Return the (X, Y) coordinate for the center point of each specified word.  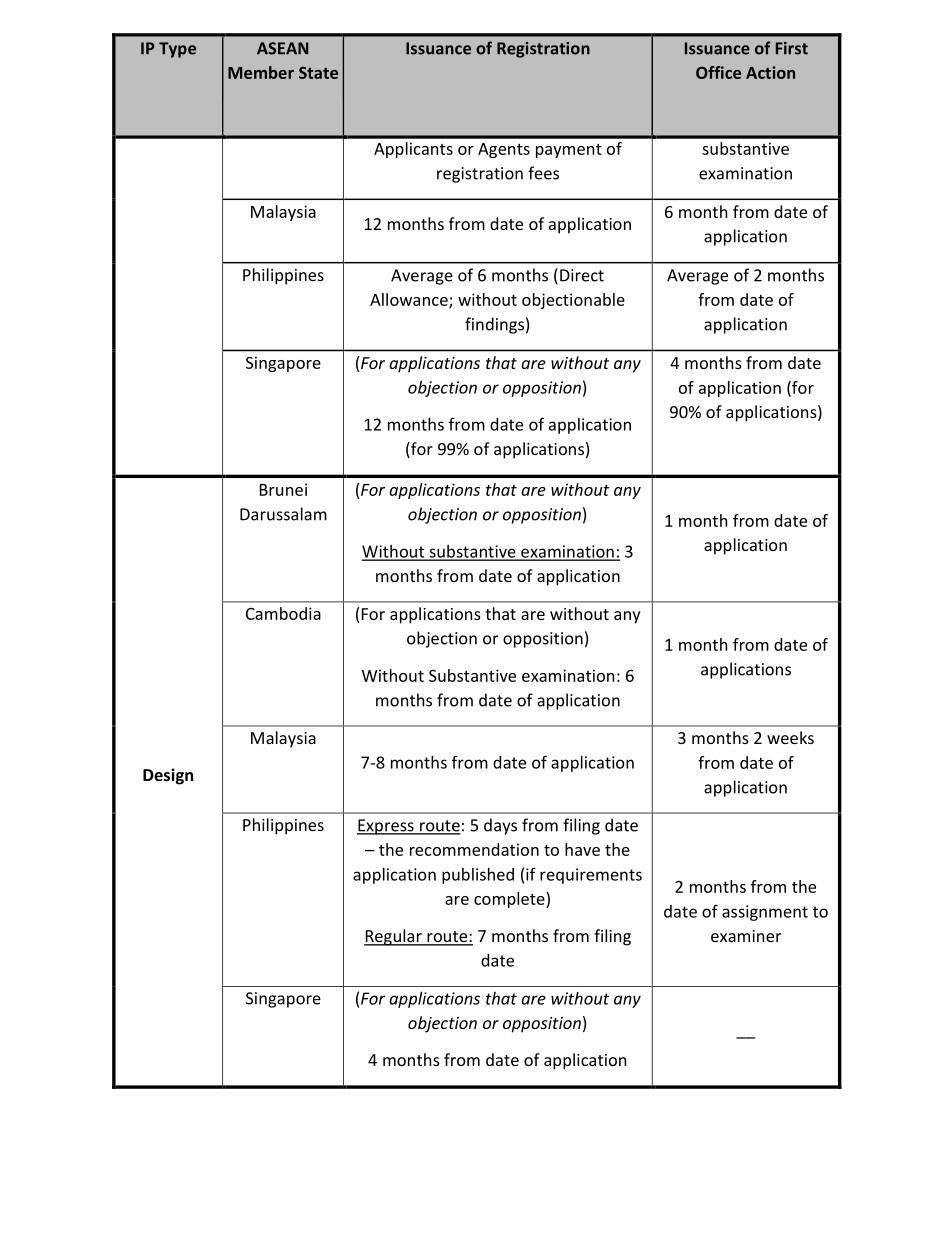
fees (543, 173)
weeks (790, 737)
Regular (394, 937)
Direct (582, 275)
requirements (591, 876)
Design (168, 776)
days (500, 826)
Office (718, 72)
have (582, 849)
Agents (504, 150)
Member (261, 72)
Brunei (283, 489)
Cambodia (283, 613)
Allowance (410, 300)
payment (569, 151)
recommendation (474, 849)
